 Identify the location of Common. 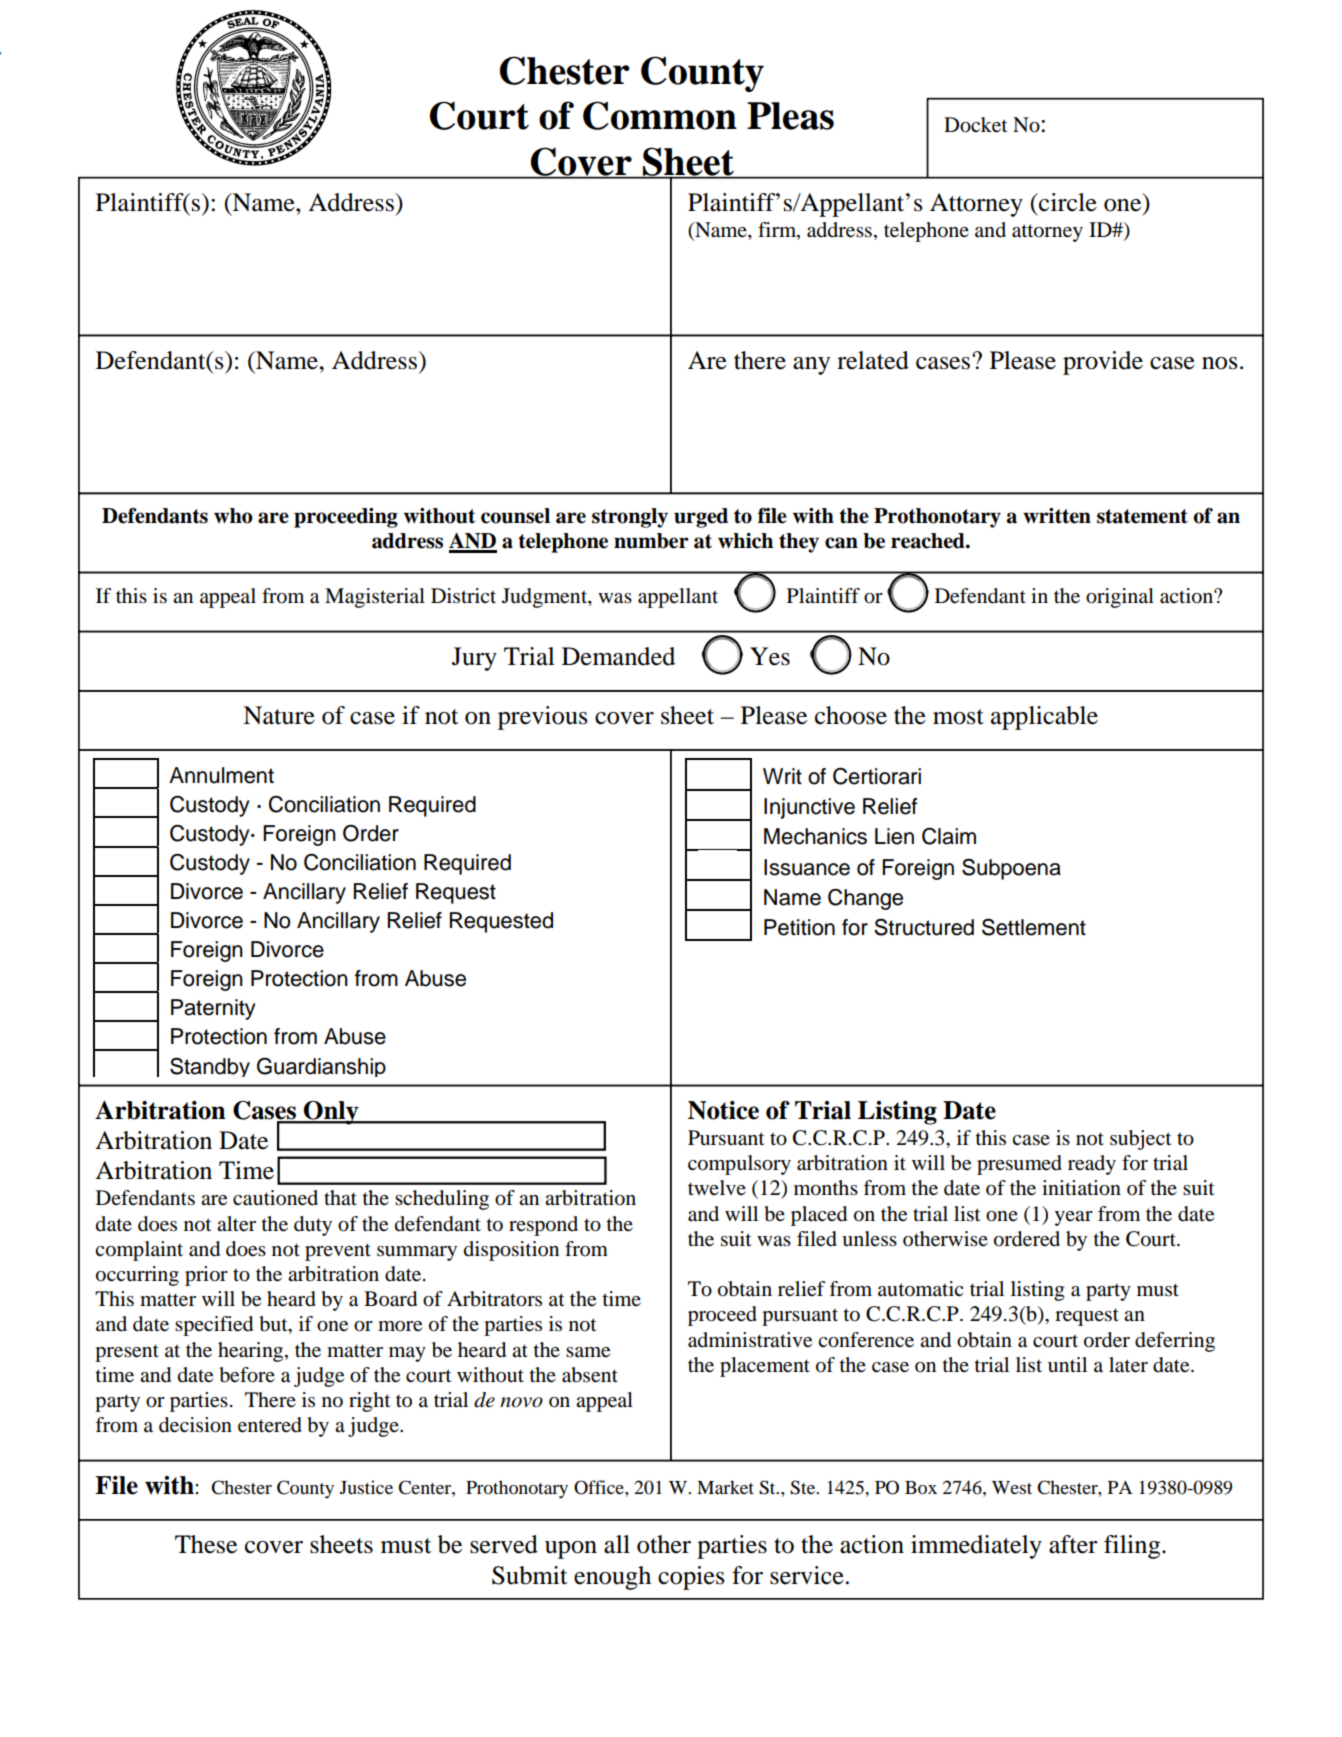
(660, 115).
